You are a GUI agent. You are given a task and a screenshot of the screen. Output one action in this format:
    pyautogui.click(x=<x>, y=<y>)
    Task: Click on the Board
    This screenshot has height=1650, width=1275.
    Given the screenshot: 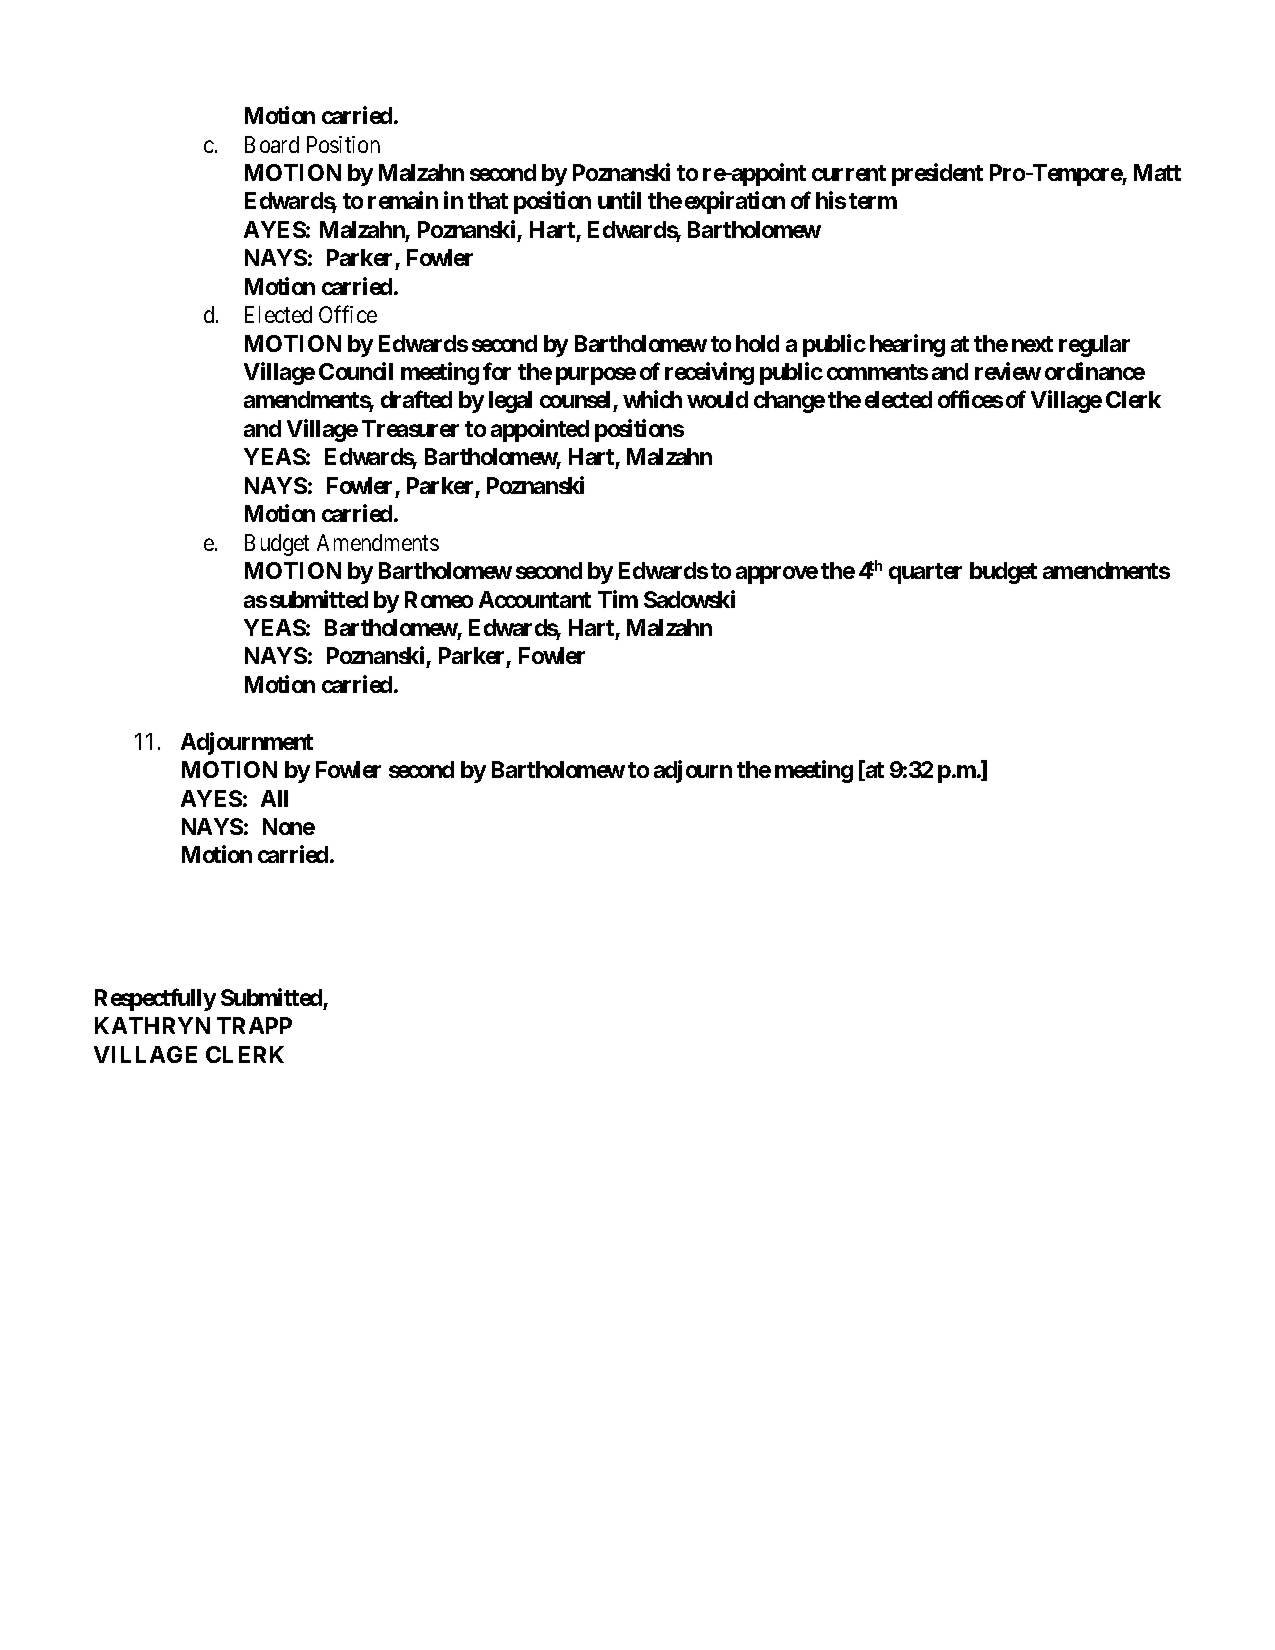 What is the action you would take?
    pyautogui.click(x=272, y=144)
